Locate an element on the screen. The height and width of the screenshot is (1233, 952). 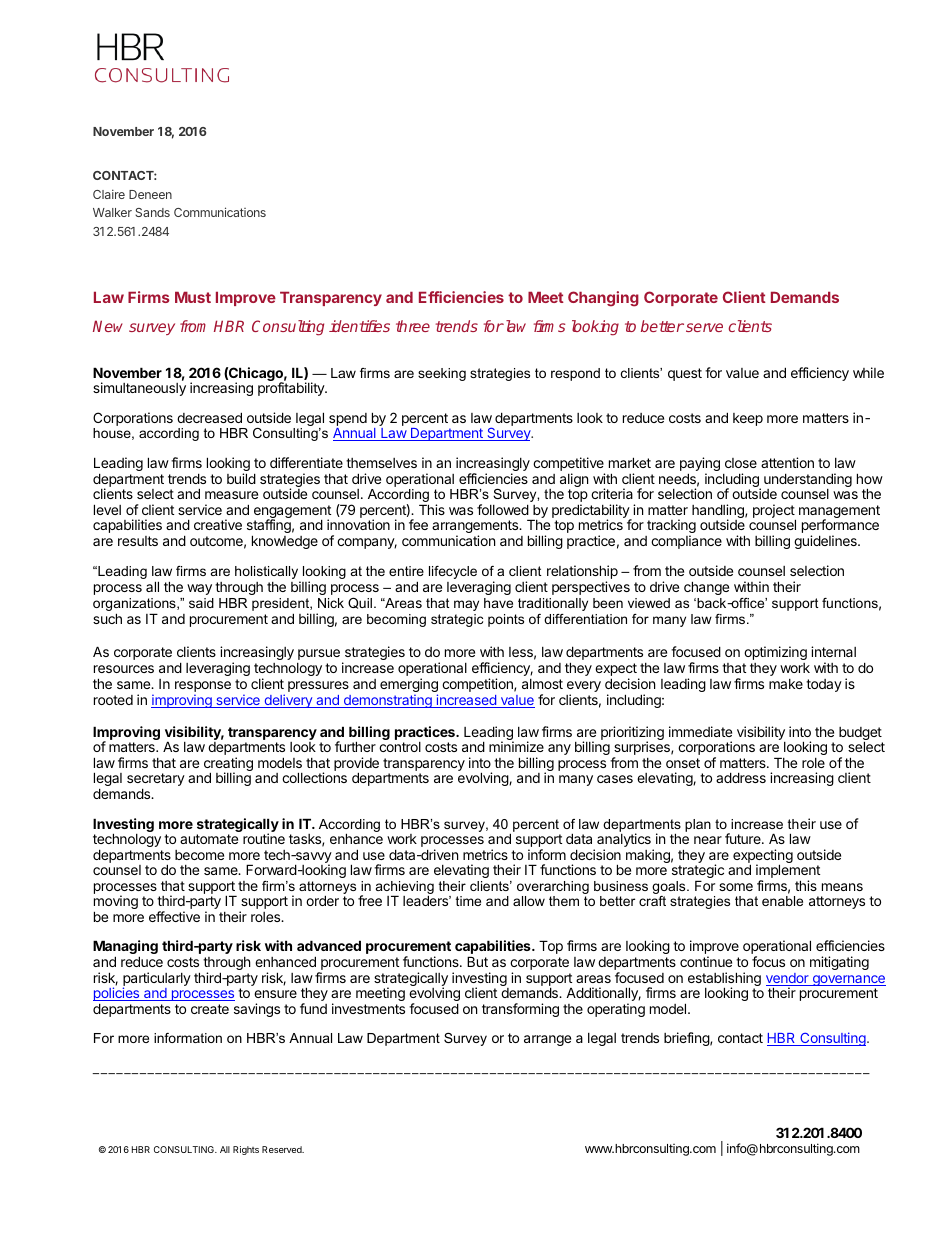
almost is located at coordinates (542, 684).
